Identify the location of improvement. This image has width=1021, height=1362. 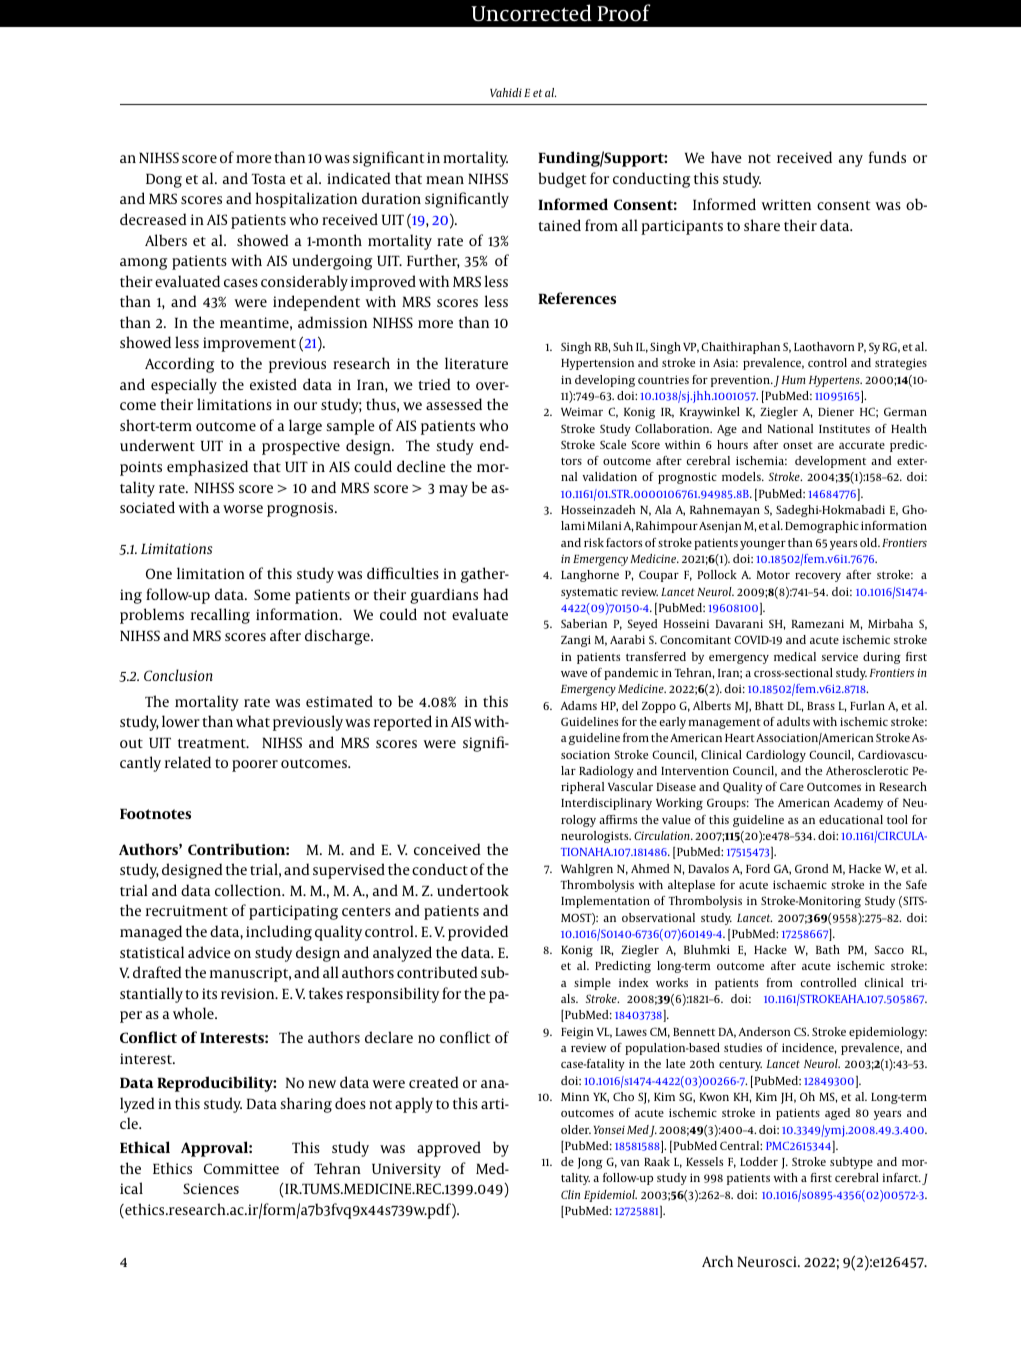
(249, 344).
